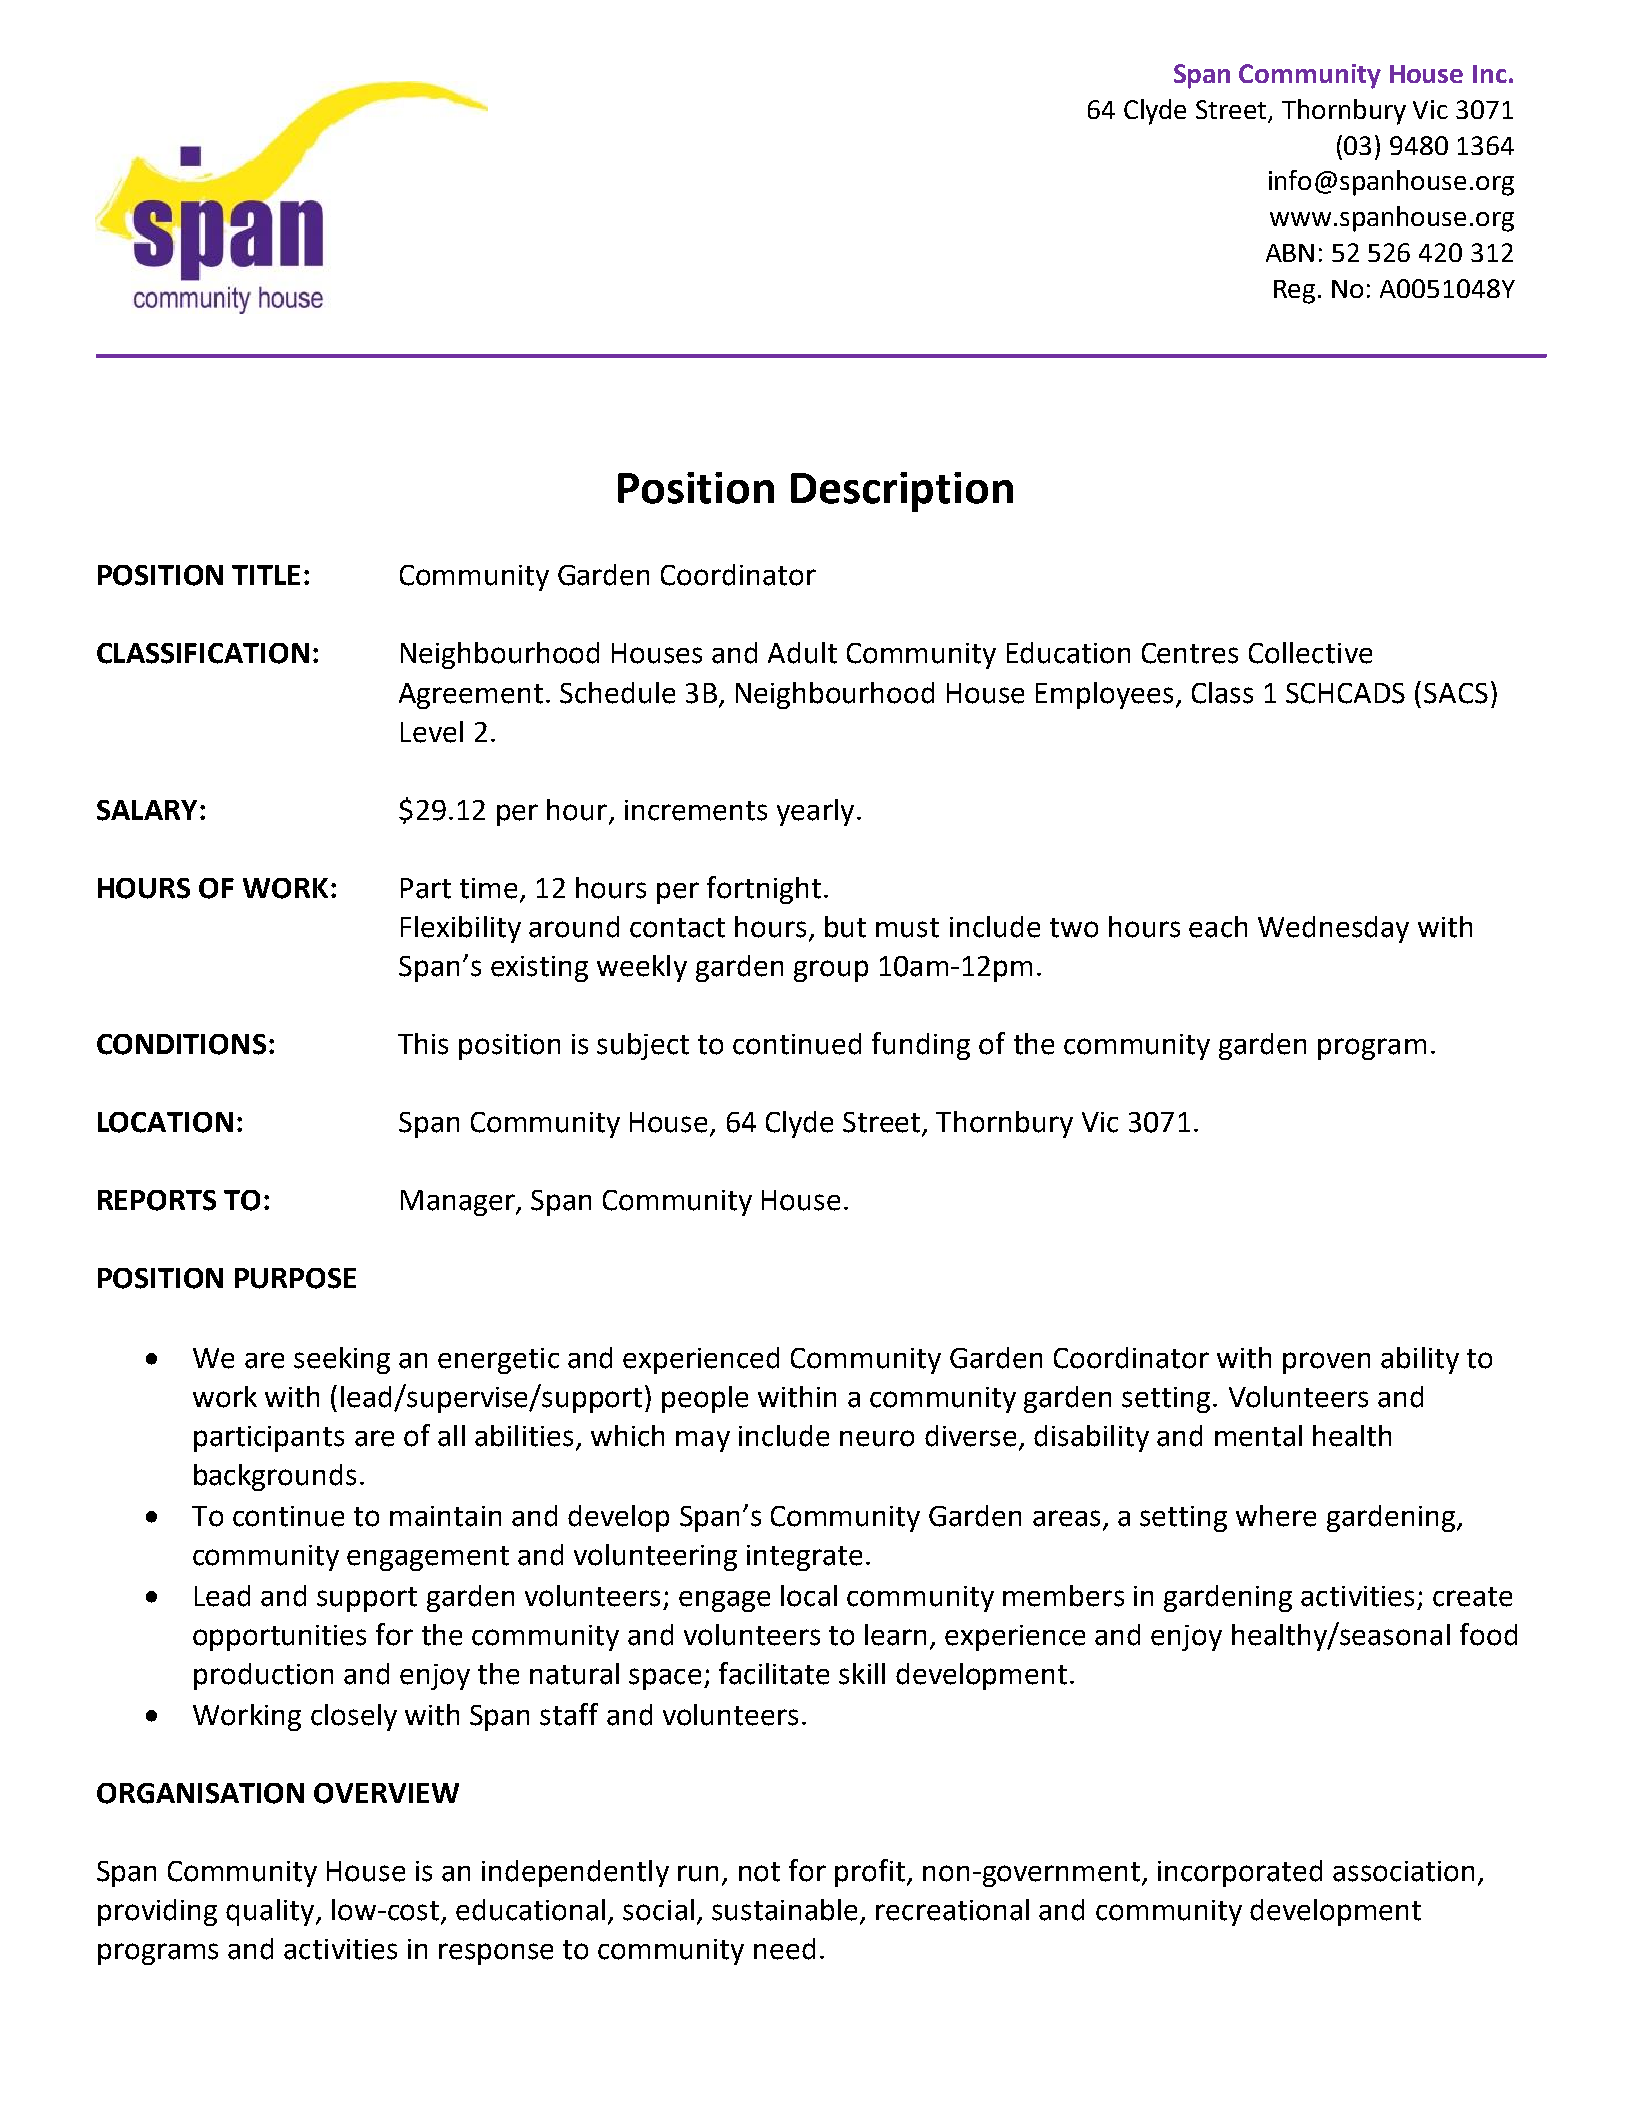  What do you see at coordinates (266, 575) in the document?
I see `TITLE` at bounding box center [266, 575].
